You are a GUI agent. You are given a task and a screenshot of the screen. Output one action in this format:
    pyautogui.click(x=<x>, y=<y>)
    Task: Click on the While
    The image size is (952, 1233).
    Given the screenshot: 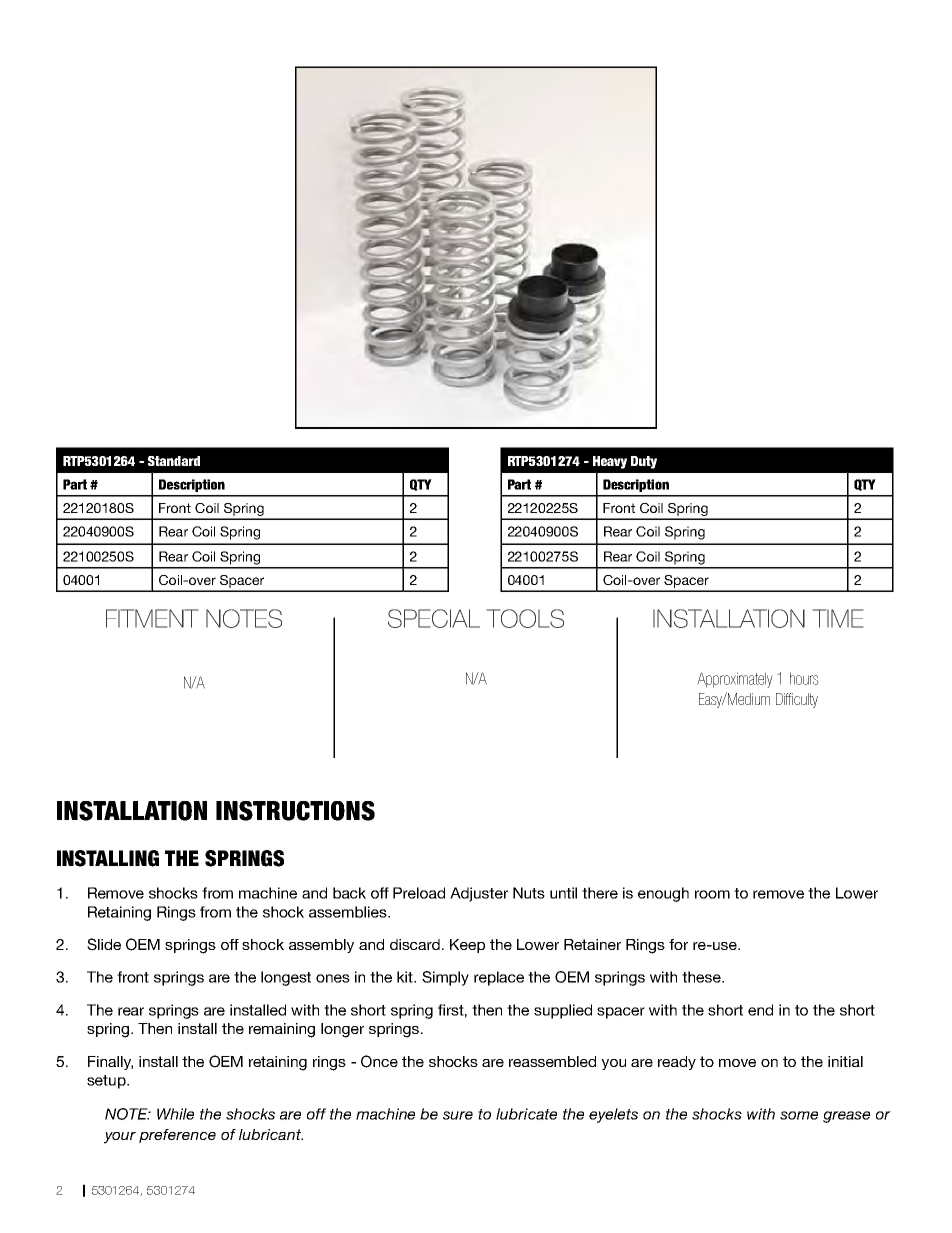 What is the action you would take?
    pyautogui.click(x=175, y=1114)
